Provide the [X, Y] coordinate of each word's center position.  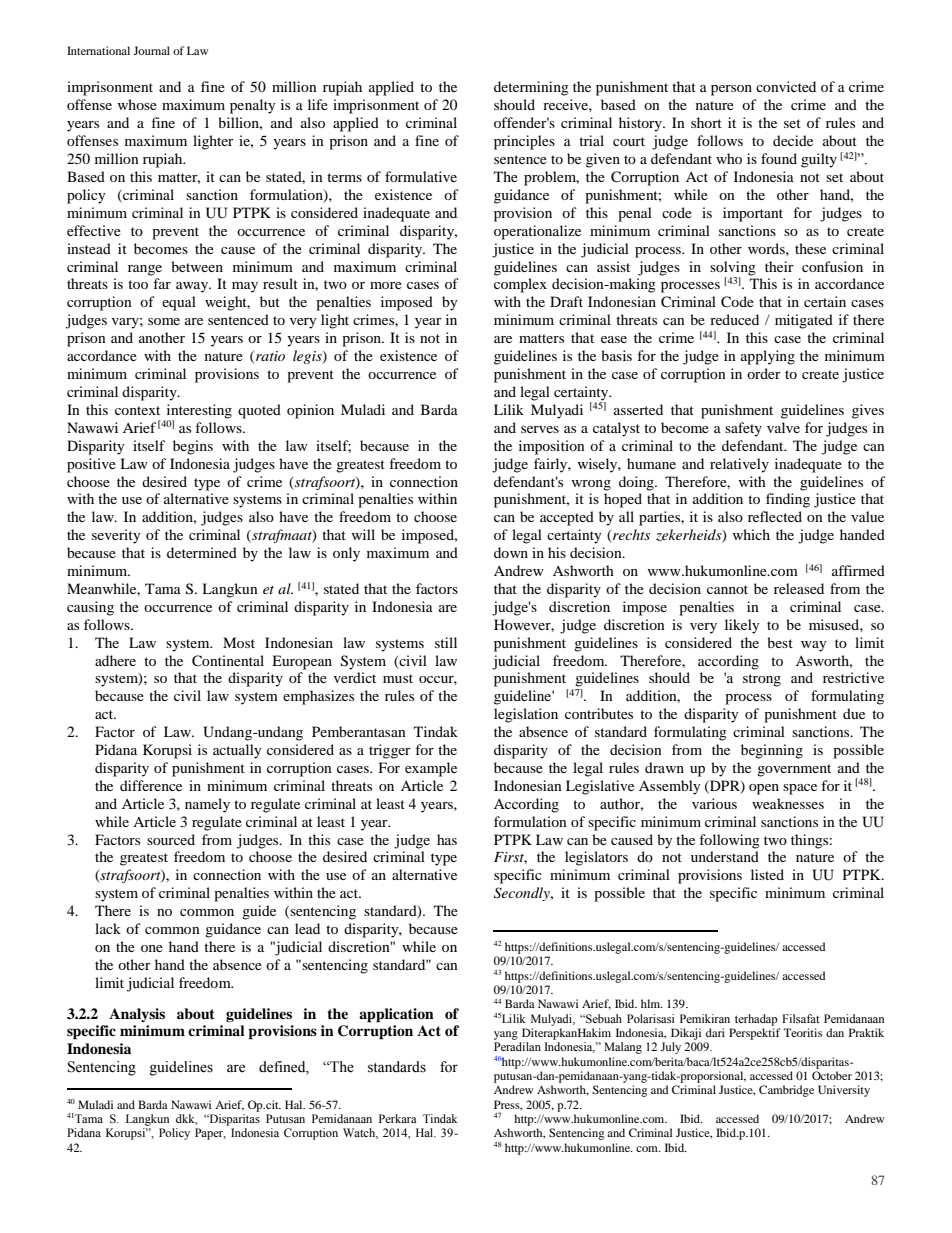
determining [531, 88]
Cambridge [786, 1091]
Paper [210, 1134]
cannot [727, 589]
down [511, 552]
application [396, 1015]
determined [202, 552]
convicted [786, 86]
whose [137, 104]
